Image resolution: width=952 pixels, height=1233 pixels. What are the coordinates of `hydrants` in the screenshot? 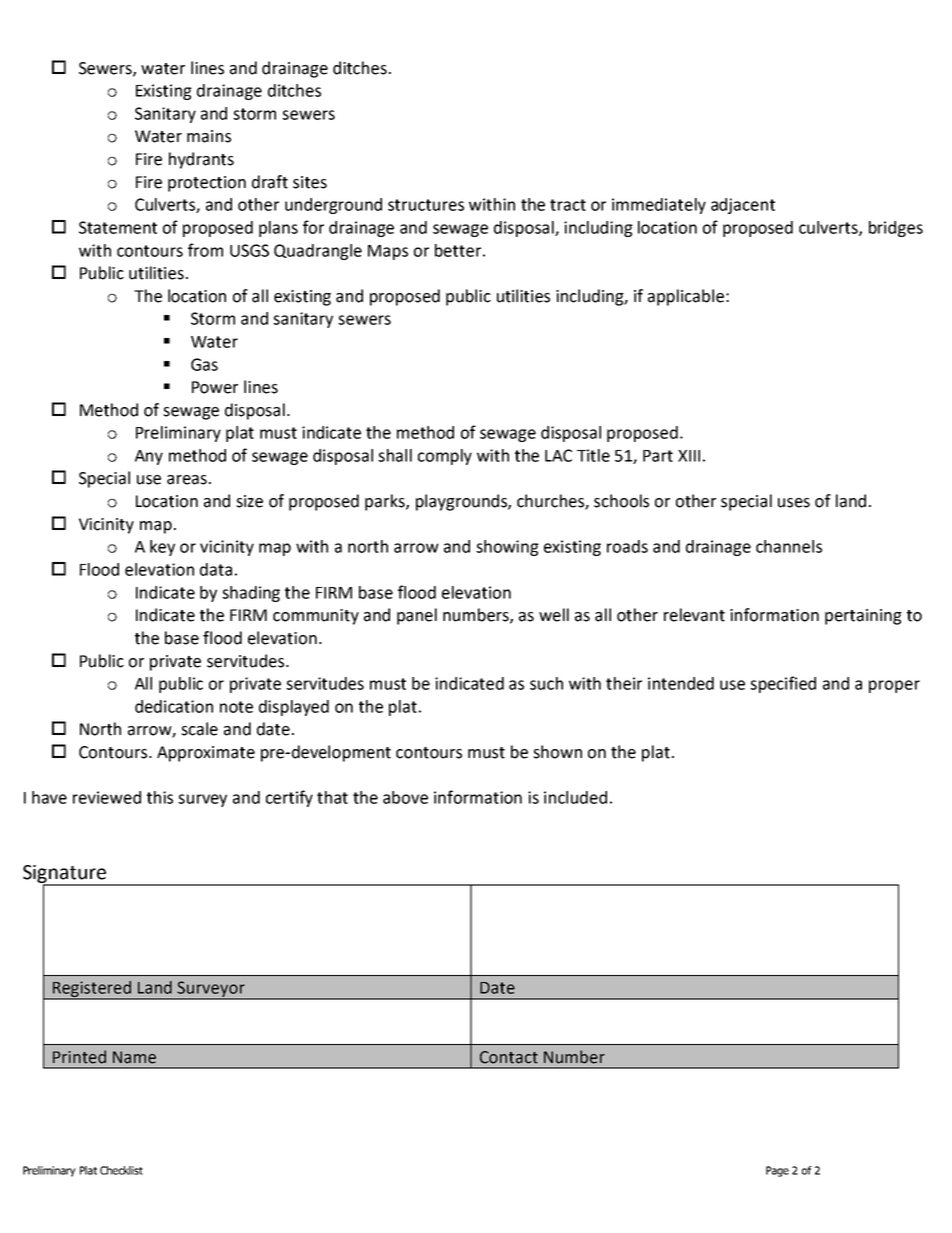 It's located at (201, 160).
